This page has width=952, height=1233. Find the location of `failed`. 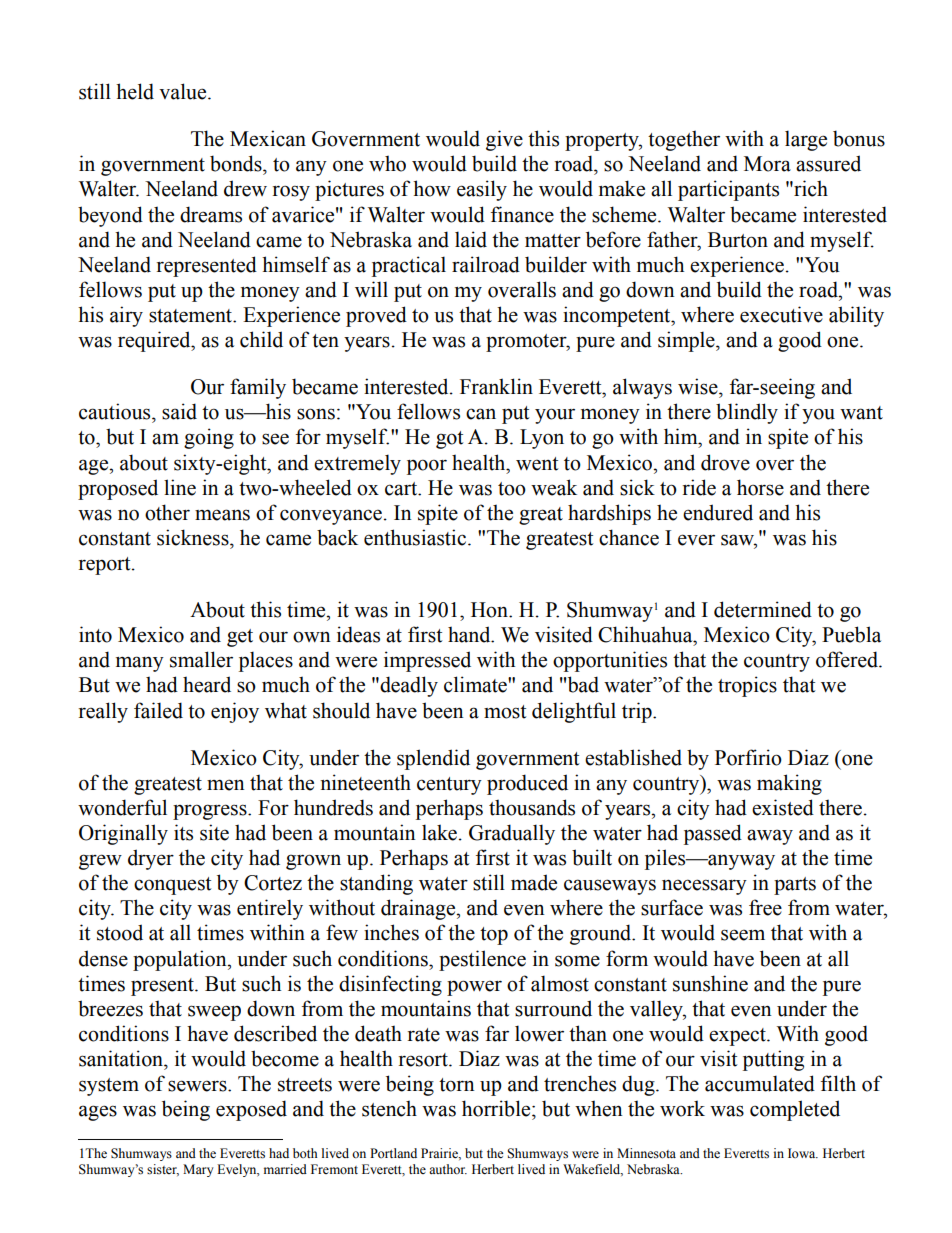

failed is located at coordinates (158, 710).
